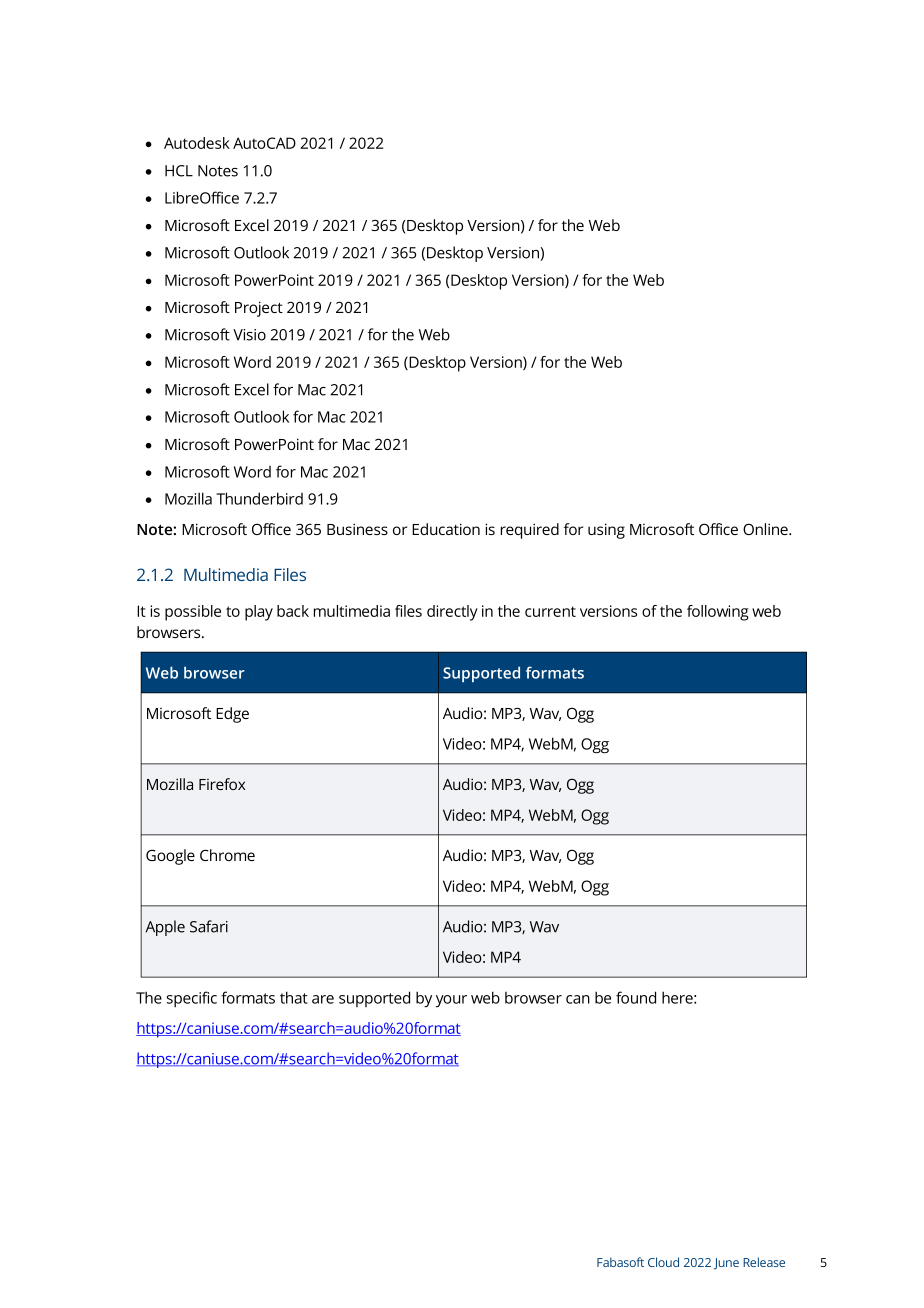  I want to click on June, so click(726, 1264).
